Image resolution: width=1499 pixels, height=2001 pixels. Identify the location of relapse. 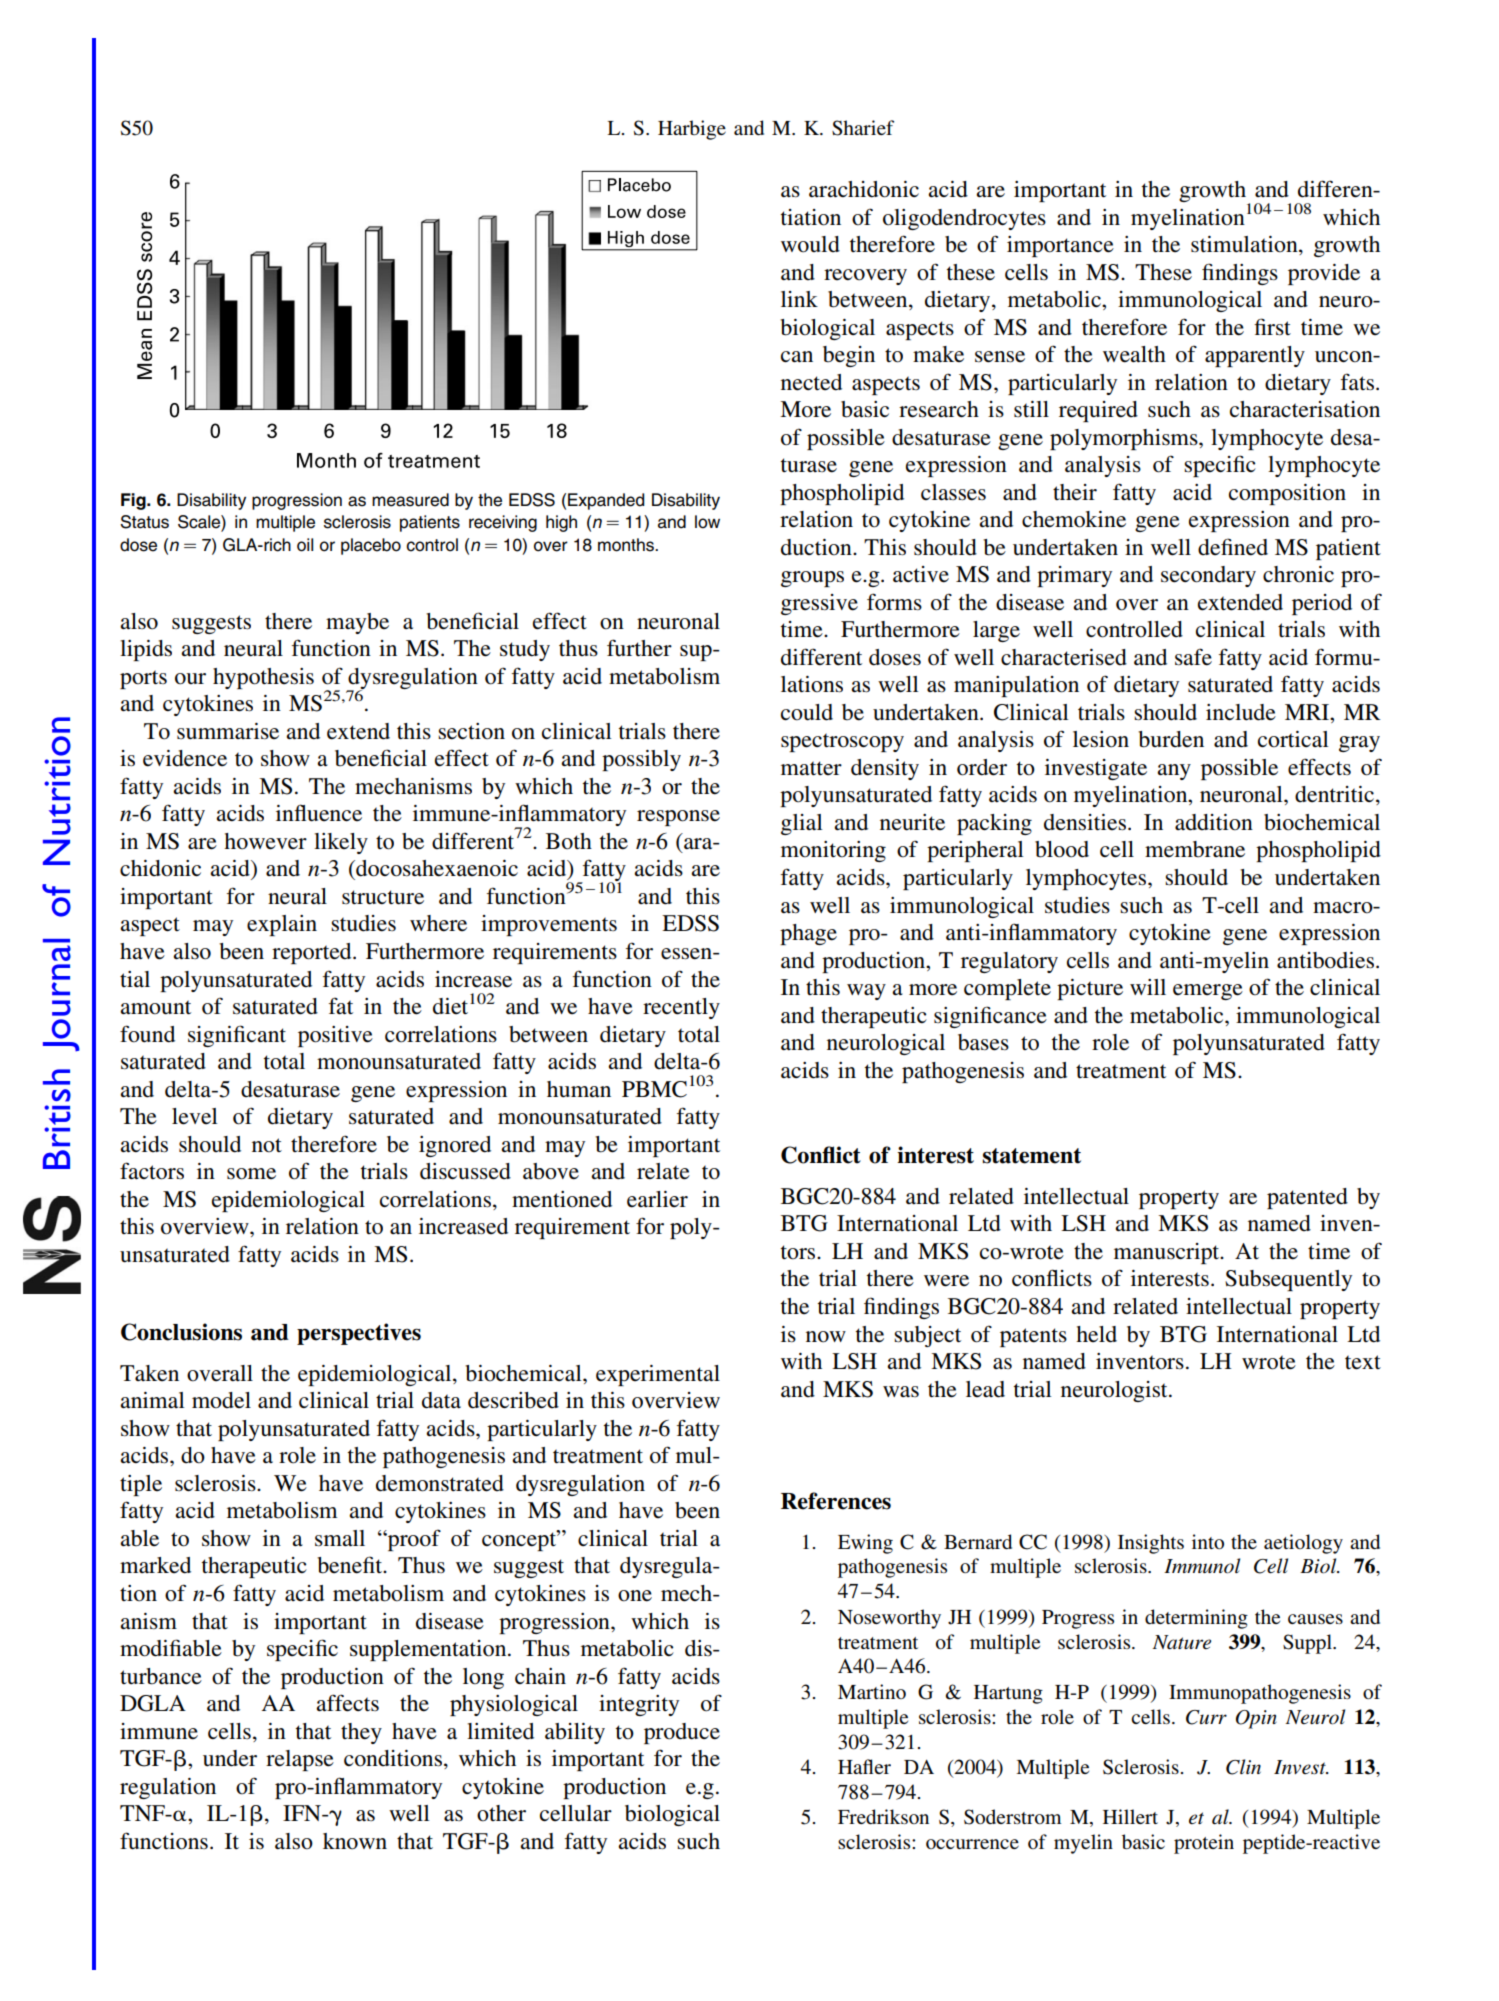
(300, 1760).
